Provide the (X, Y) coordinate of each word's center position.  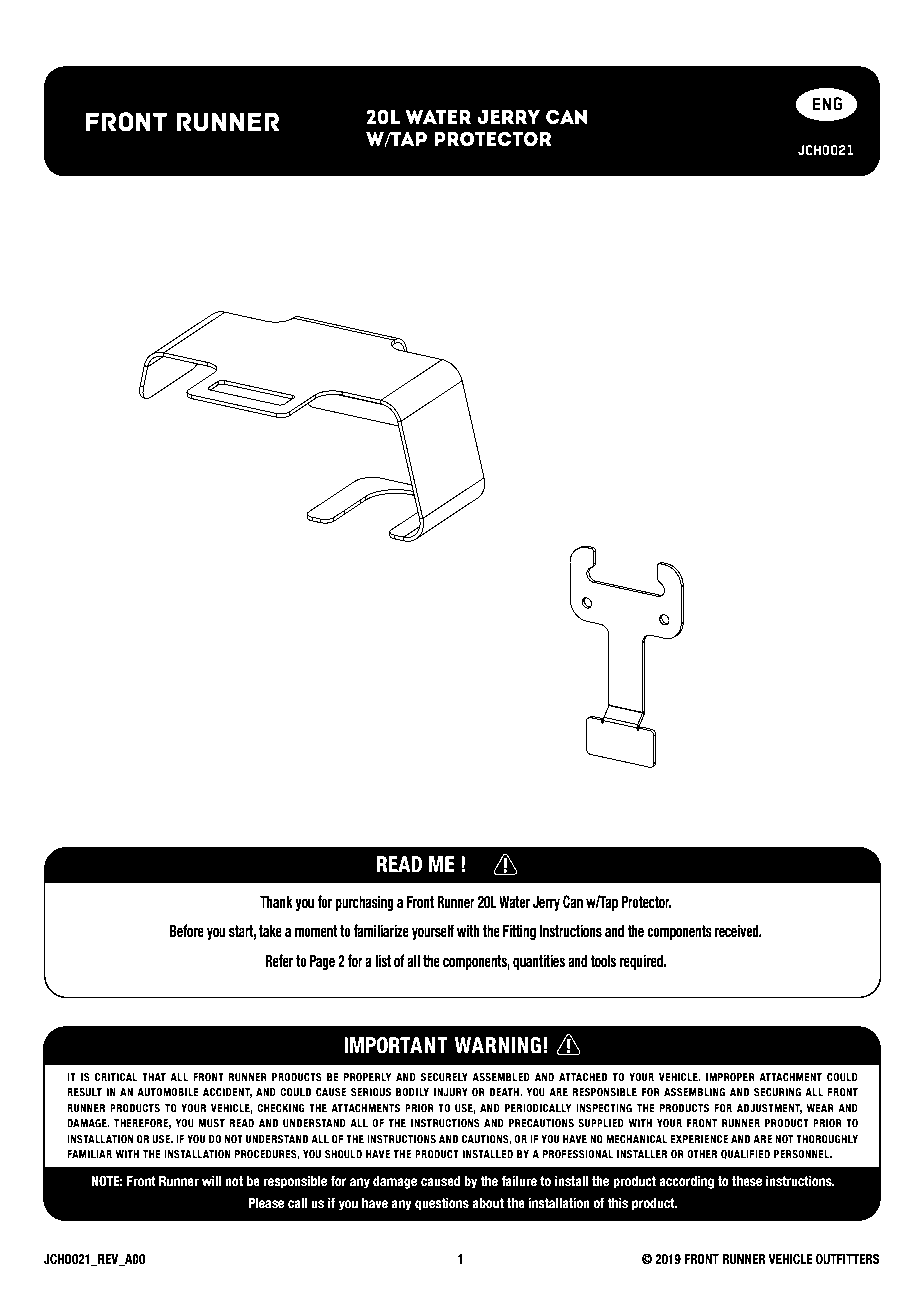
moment (316, 931)
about (488, 1203)
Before (187, 931)
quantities (539, 962)
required (642, 962)
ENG (827, 103)
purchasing (365, 903)
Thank (276, 902)
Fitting (519, 932)
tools (603, 961)
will (211, 1181)
